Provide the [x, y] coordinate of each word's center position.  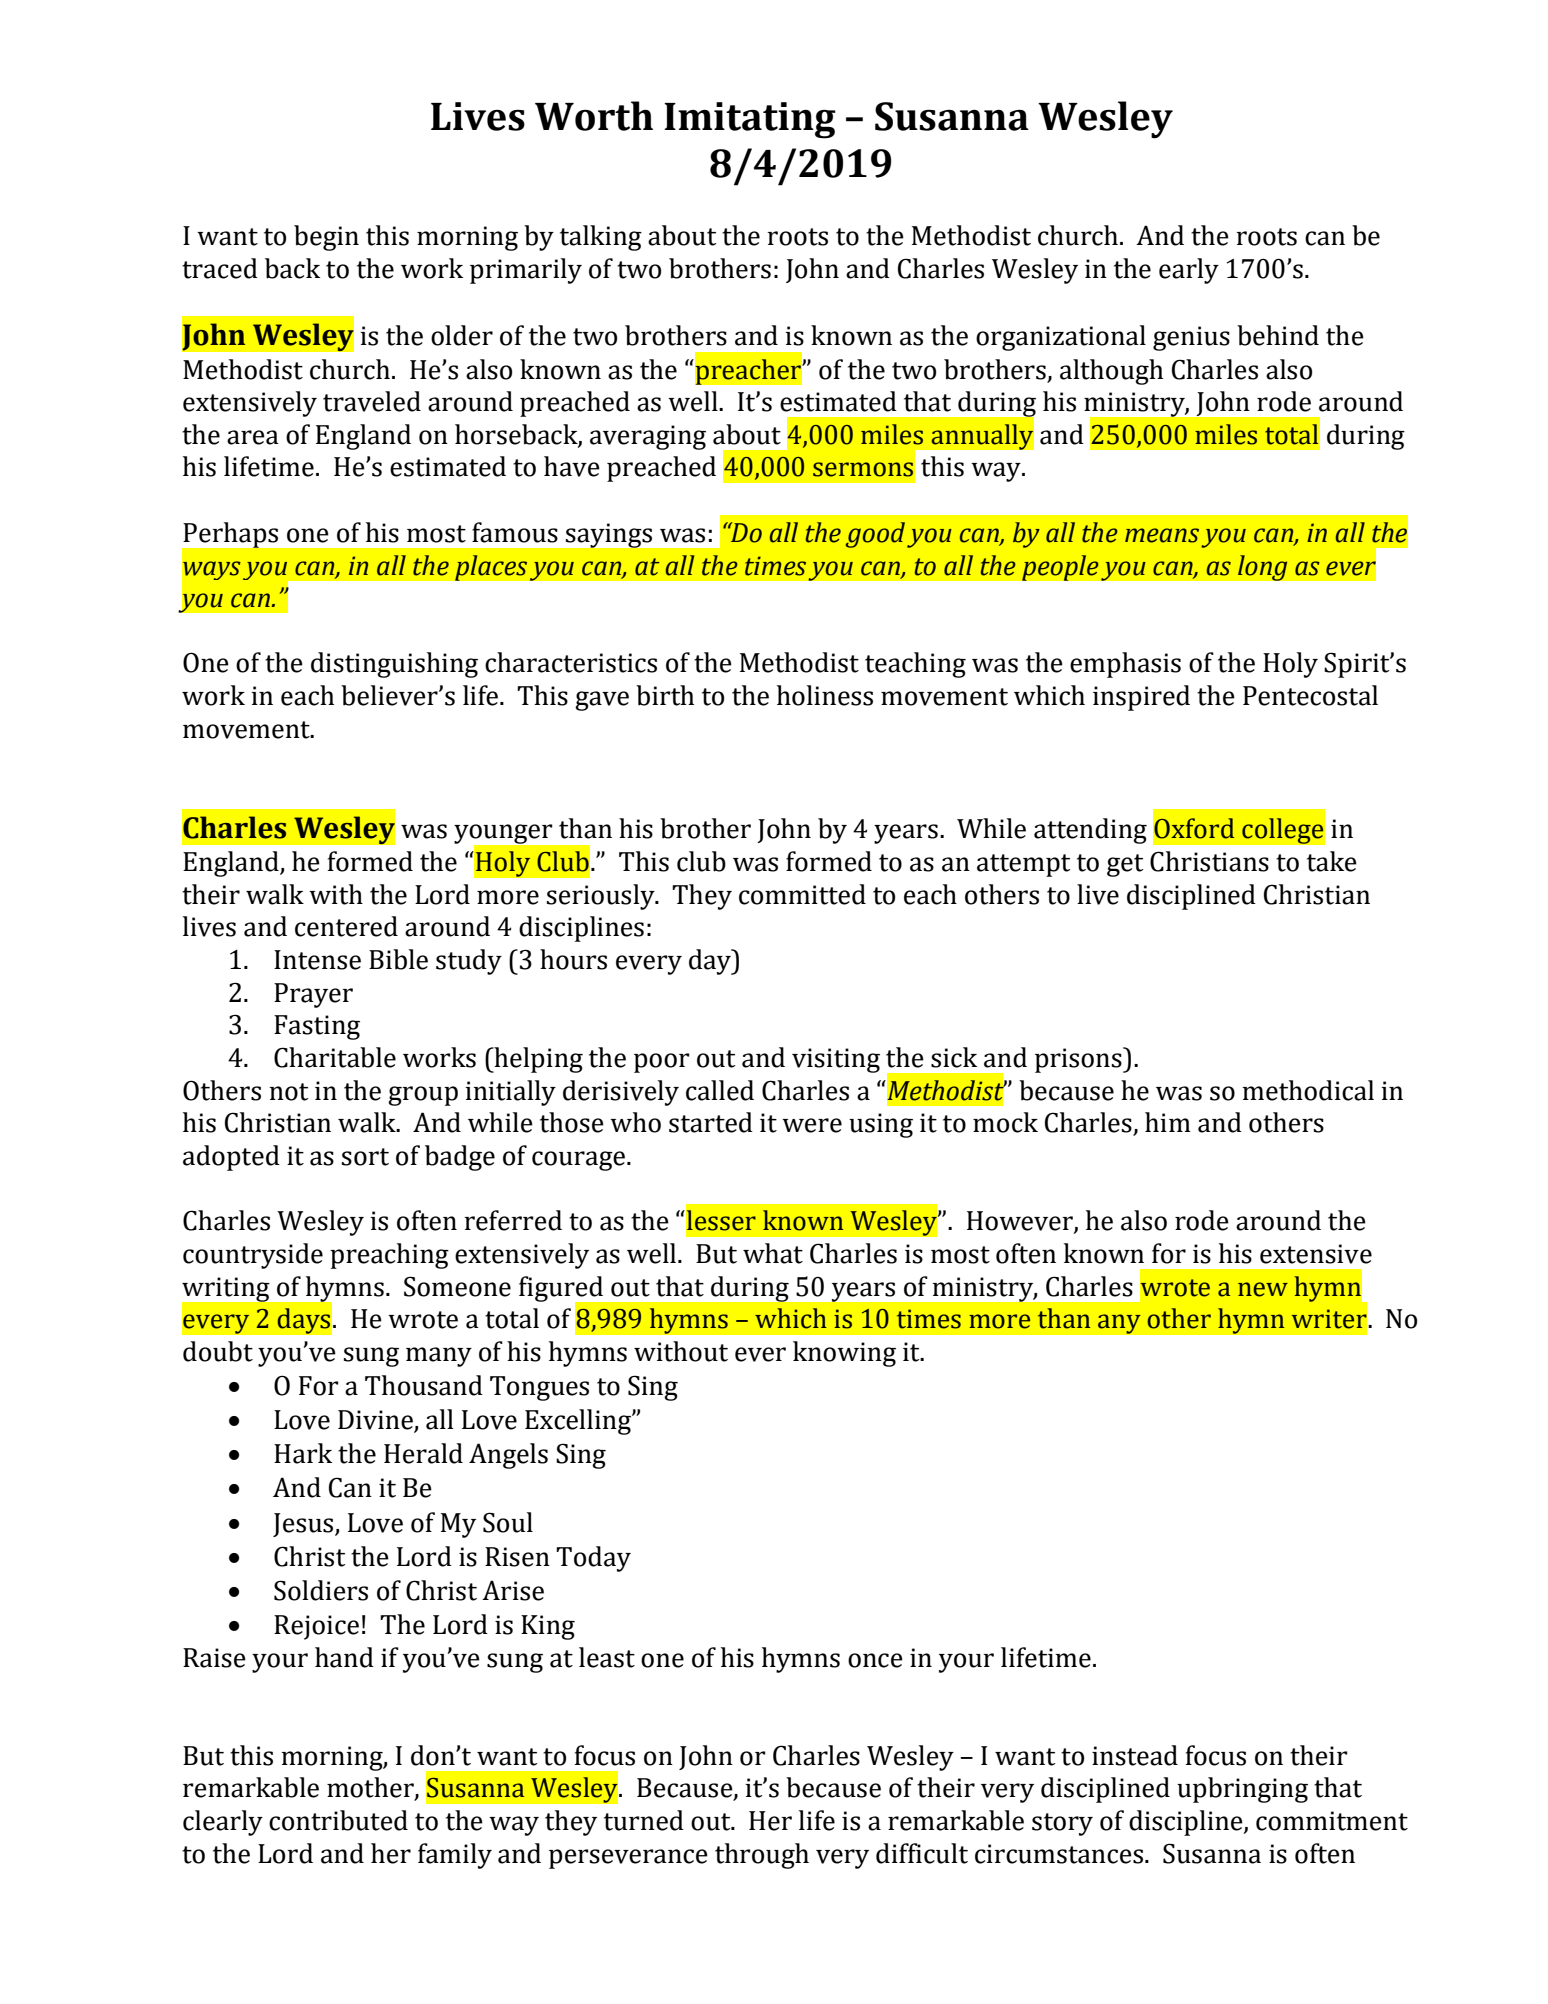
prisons [1079, 1060]
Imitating [750, 120]
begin [326, 238]
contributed [338, 1820]
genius [1191, 338]
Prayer [313, 995]
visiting [836, 1060]
